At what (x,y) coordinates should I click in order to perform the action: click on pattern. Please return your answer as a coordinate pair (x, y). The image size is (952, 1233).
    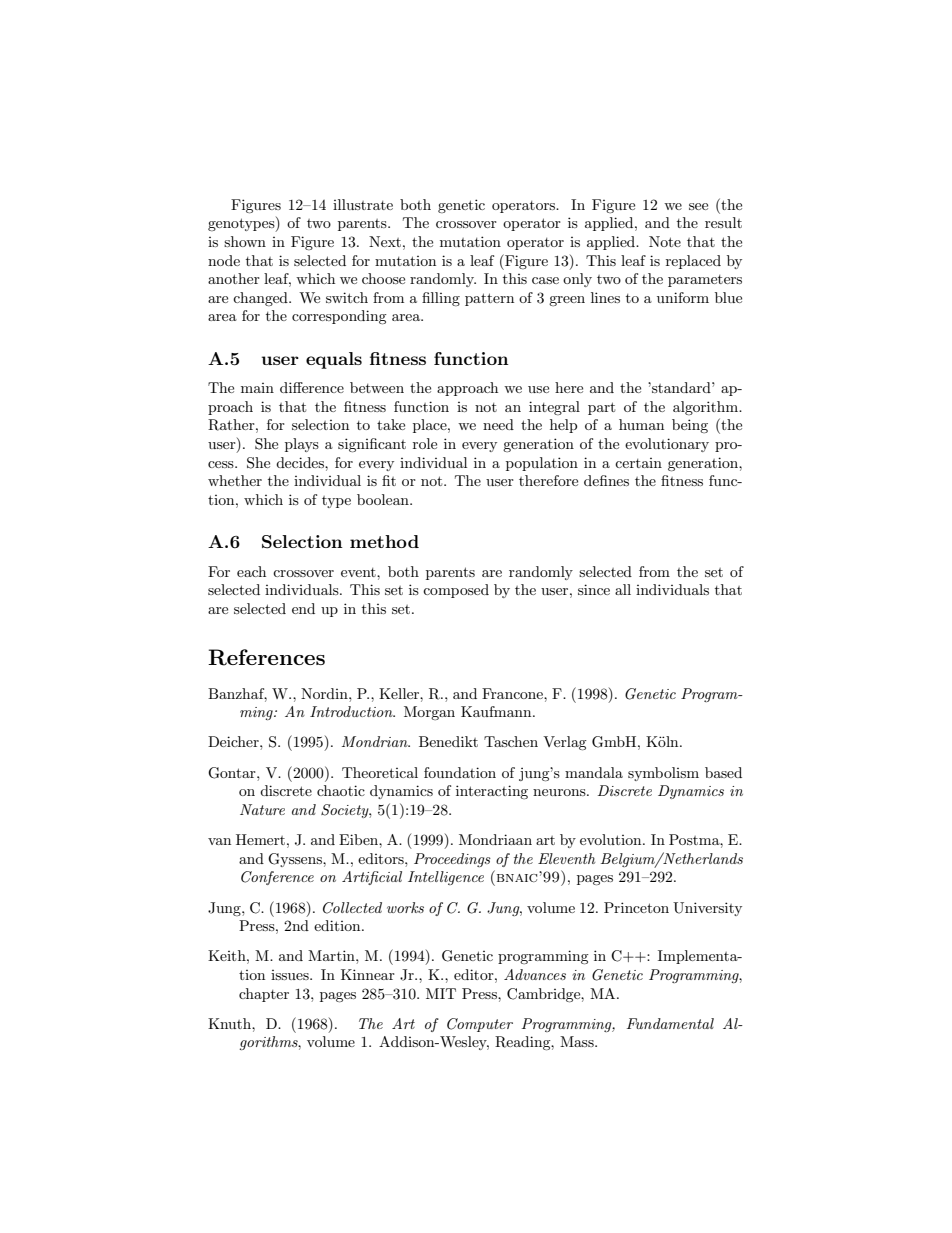
    Looking at the image, I should click on (489, 299).
